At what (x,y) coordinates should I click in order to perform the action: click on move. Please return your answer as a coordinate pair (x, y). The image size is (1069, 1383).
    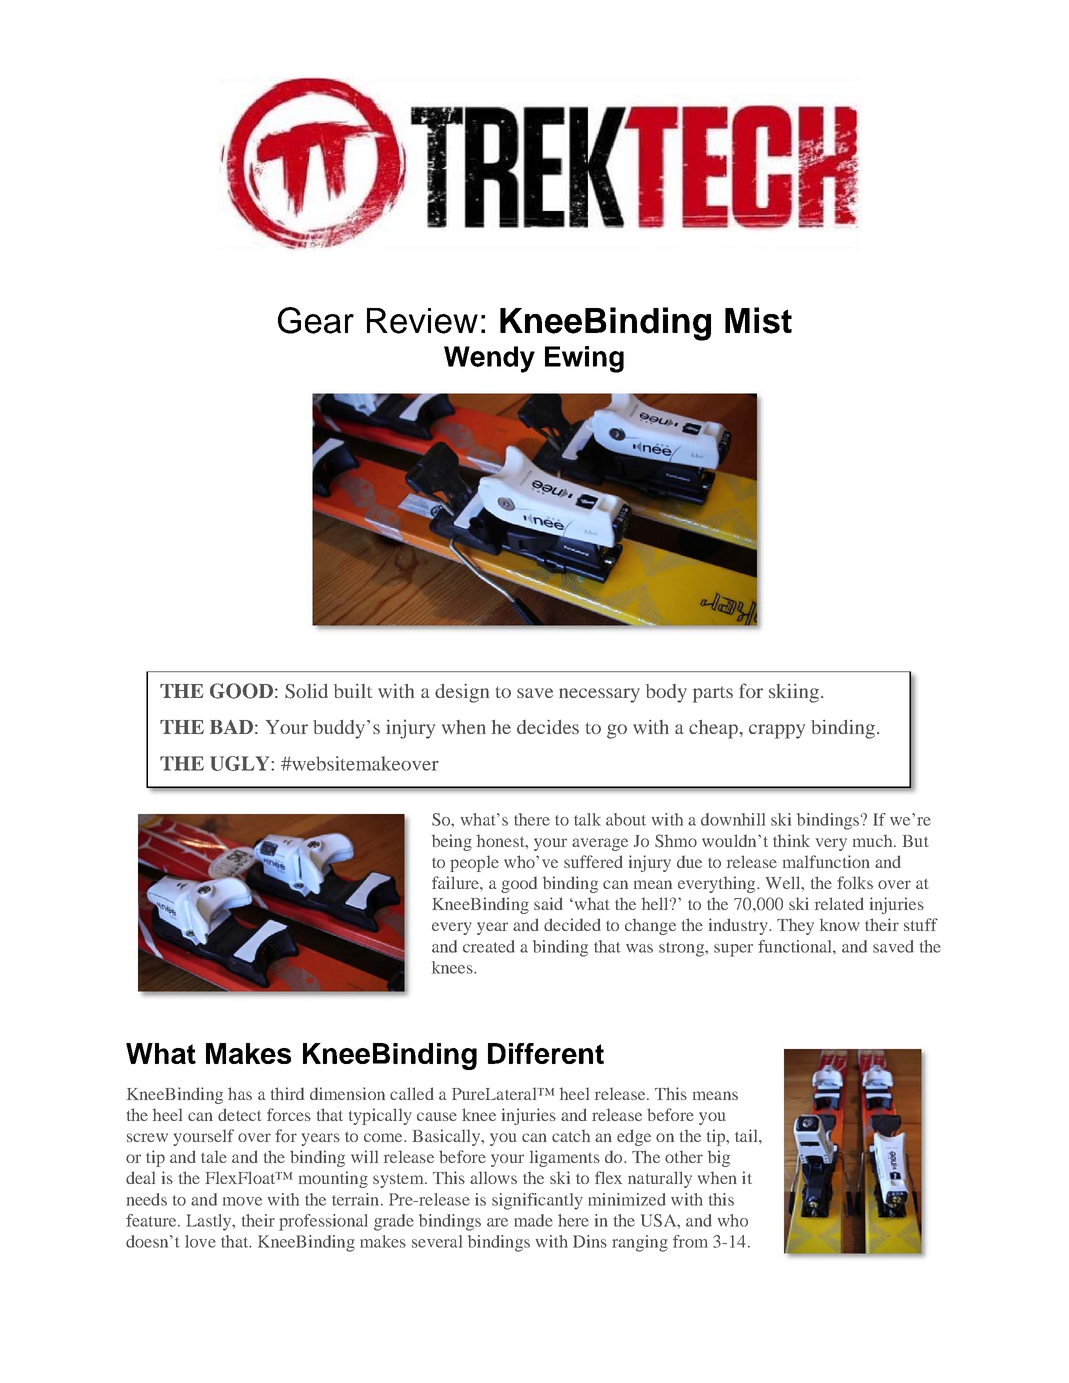
    Looking at the image, I should click on (242, 1201).
